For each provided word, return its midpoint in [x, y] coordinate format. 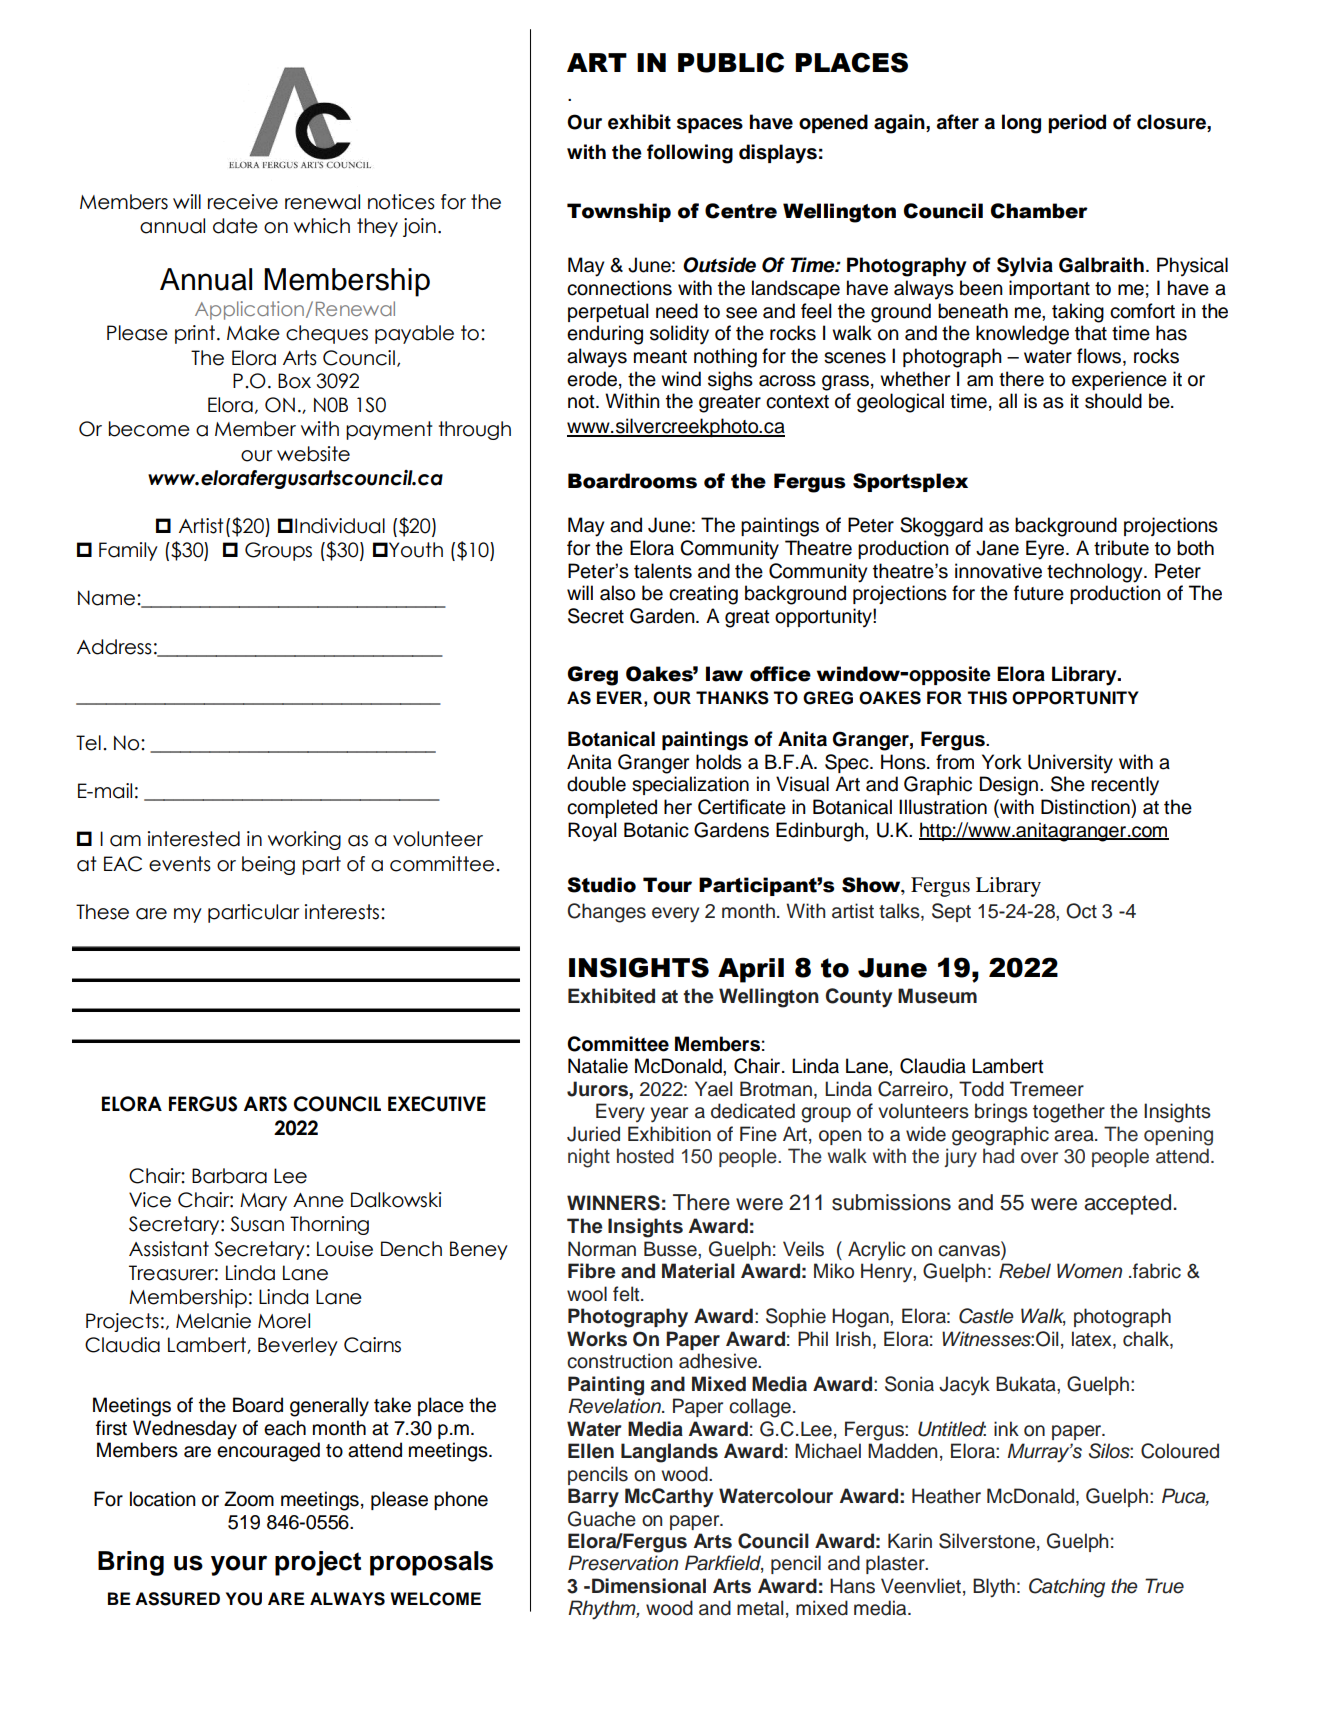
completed [612, 808]
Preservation [623, 1563]
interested [194, 839]
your [239, 1565]
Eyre [1046, 550]
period [1077, 123]
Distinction [1086, 807]
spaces [710, 125]
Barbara [229, 1176]
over [1039, 1158]
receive [243, 202]
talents [663, 571]
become [149, 429]
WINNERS [613, 1203]
